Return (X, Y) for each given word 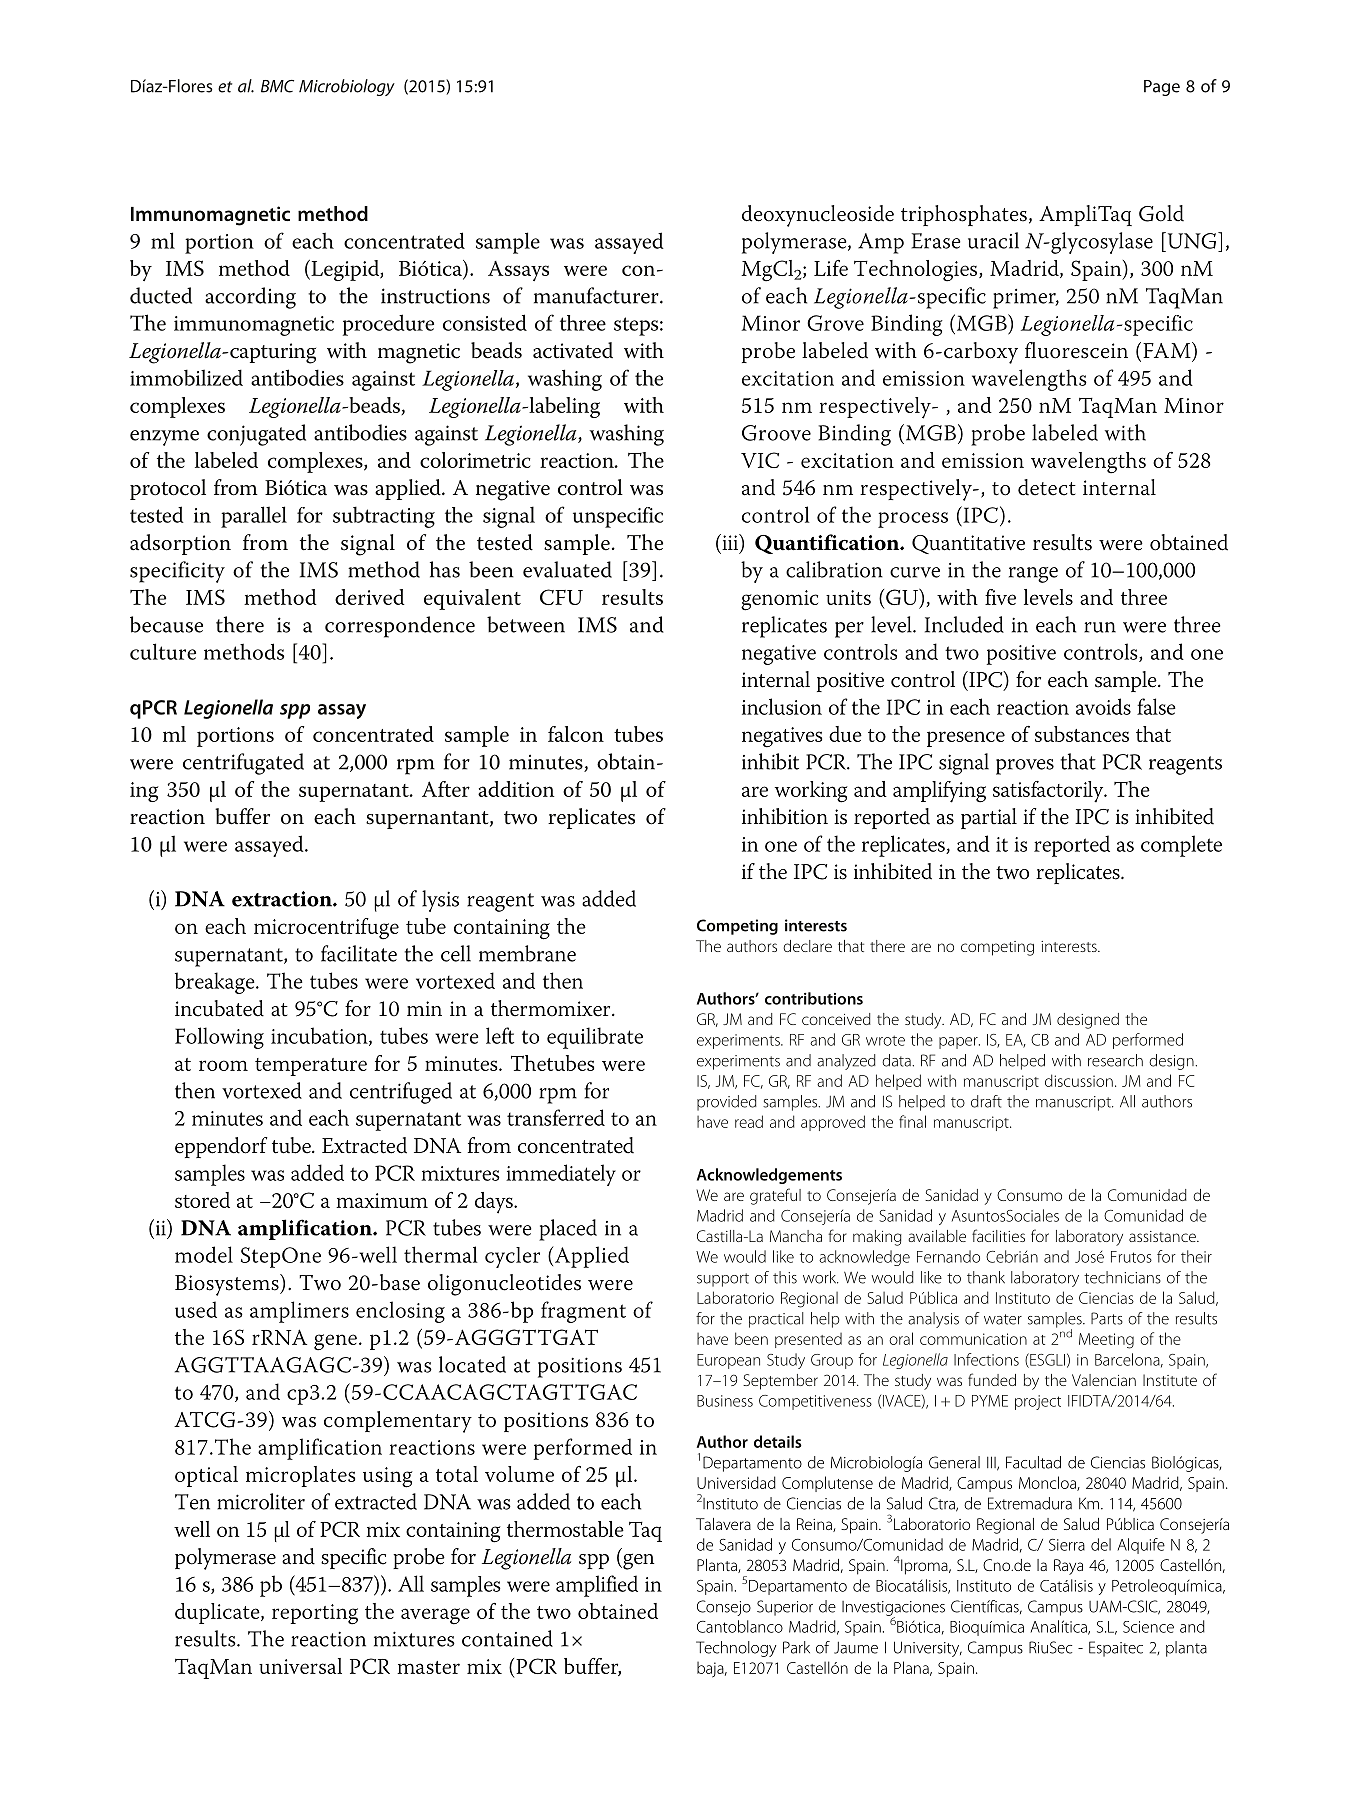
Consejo (724, 1608)
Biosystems (228, 1285)
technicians (1122, 1277)
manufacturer (597, 295)
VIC (760, 460)
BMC (277, 86)
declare (807, 946)
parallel (254, 517)
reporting (315, 1614)
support (723, 1280)
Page (1162, 88)
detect (1047, 487)
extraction (283, 899)
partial (989, 818)
